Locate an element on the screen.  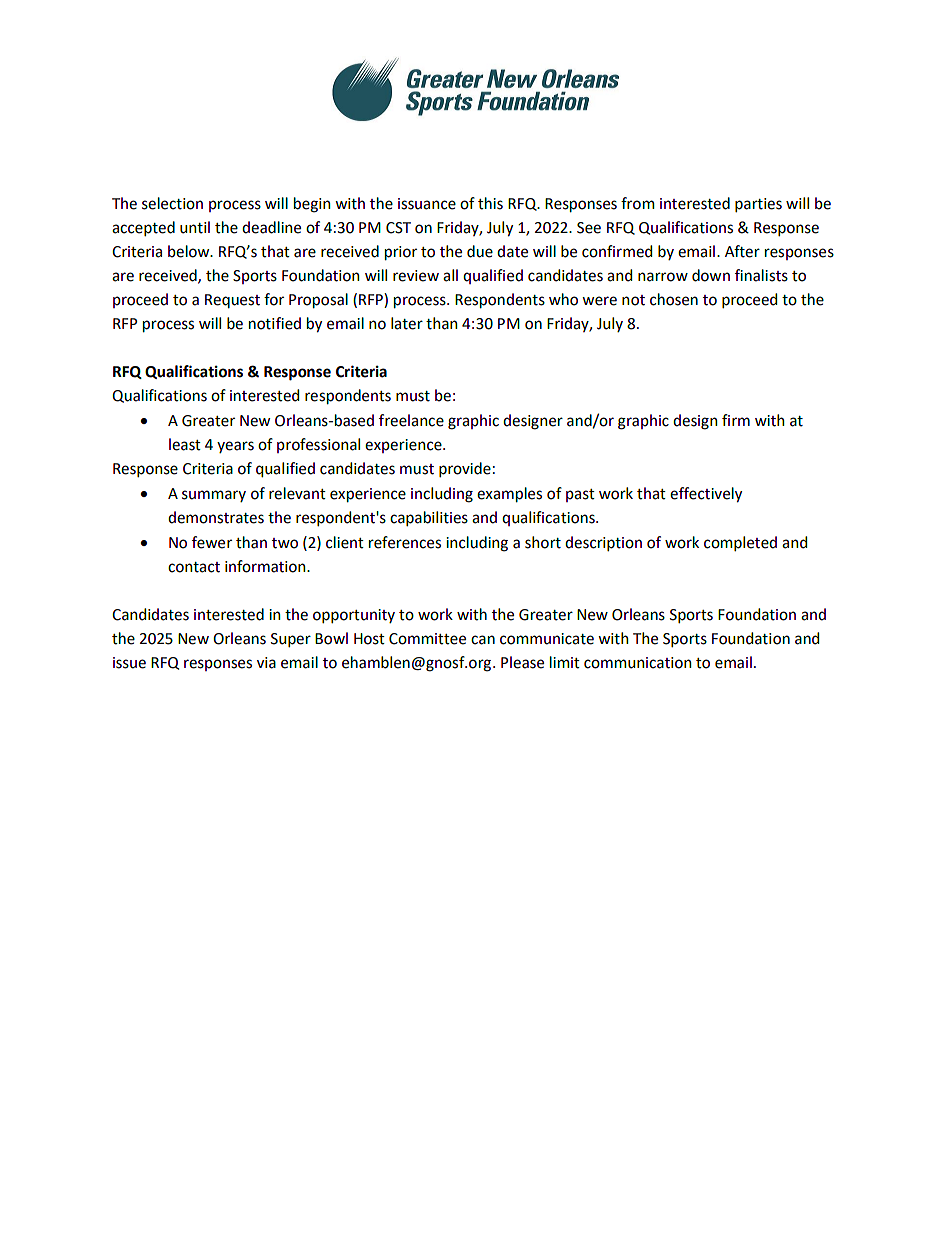
notified is located at coordinates (275, 323).
